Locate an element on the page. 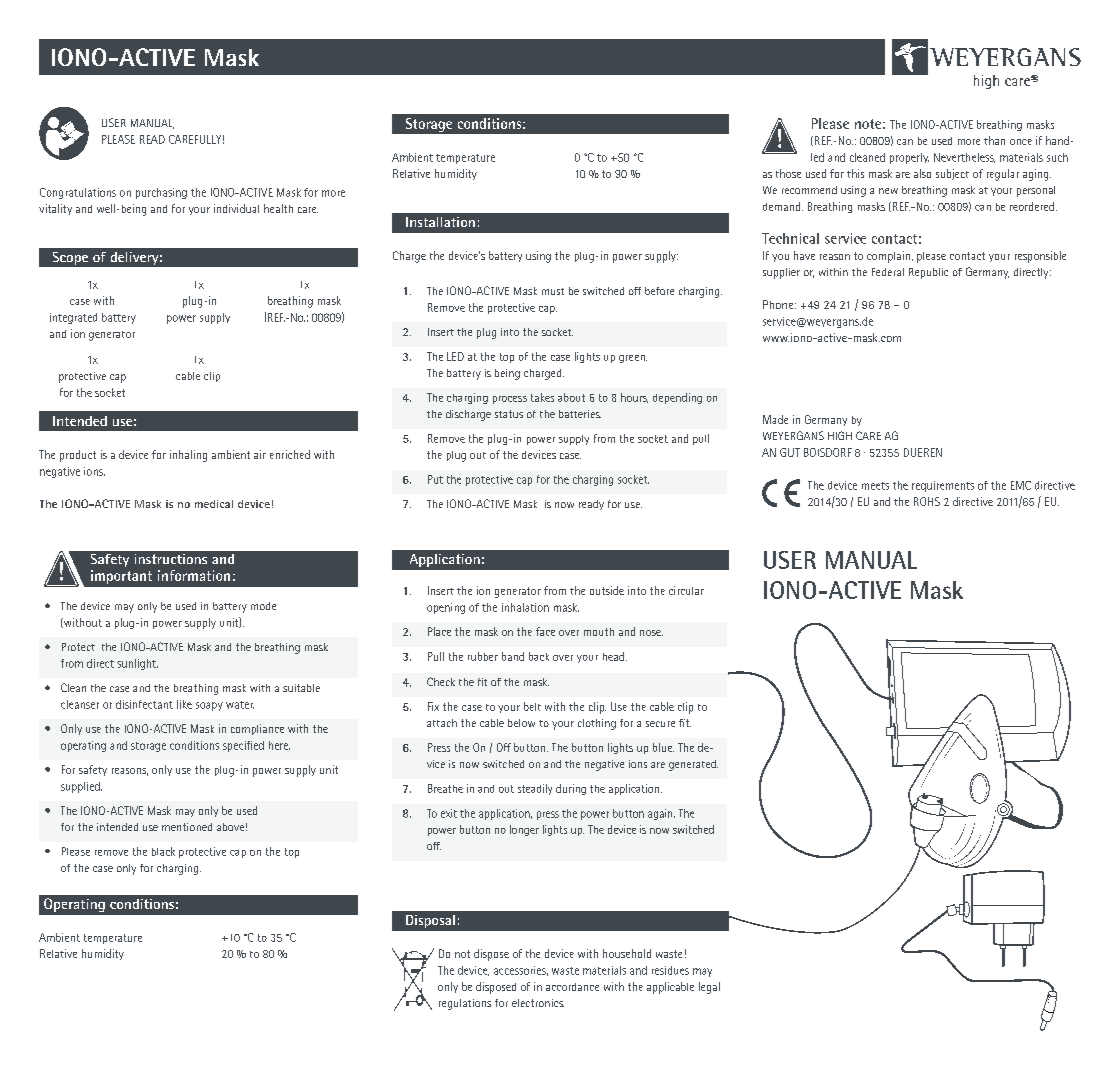  inhaling is located at coordinates (188, 456).
